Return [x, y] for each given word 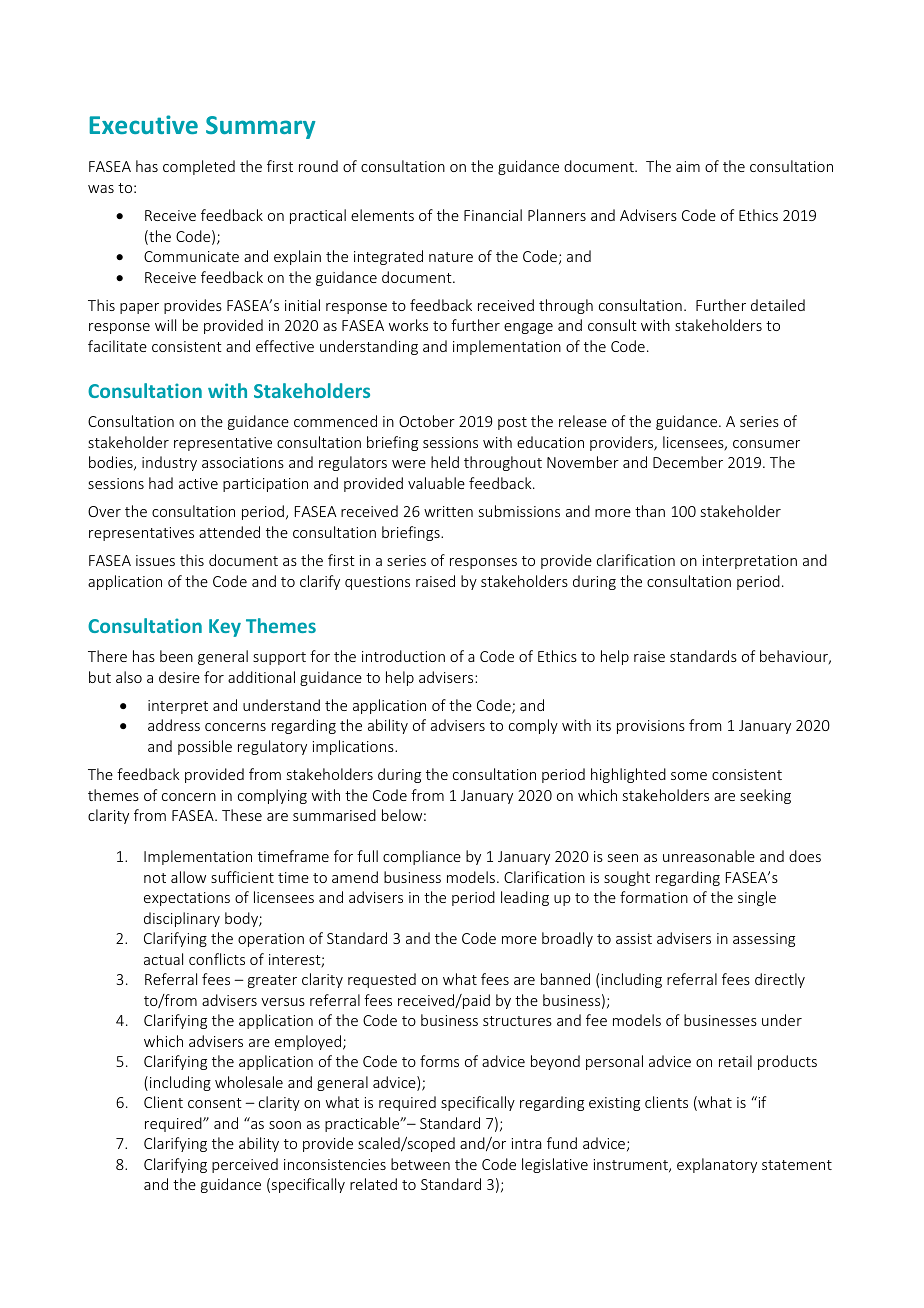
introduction [403, 656]
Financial [493, 215]
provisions [651, 727]
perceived [245, 1165]
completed [199, 167]
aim [688, 166]
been [176, 656]
